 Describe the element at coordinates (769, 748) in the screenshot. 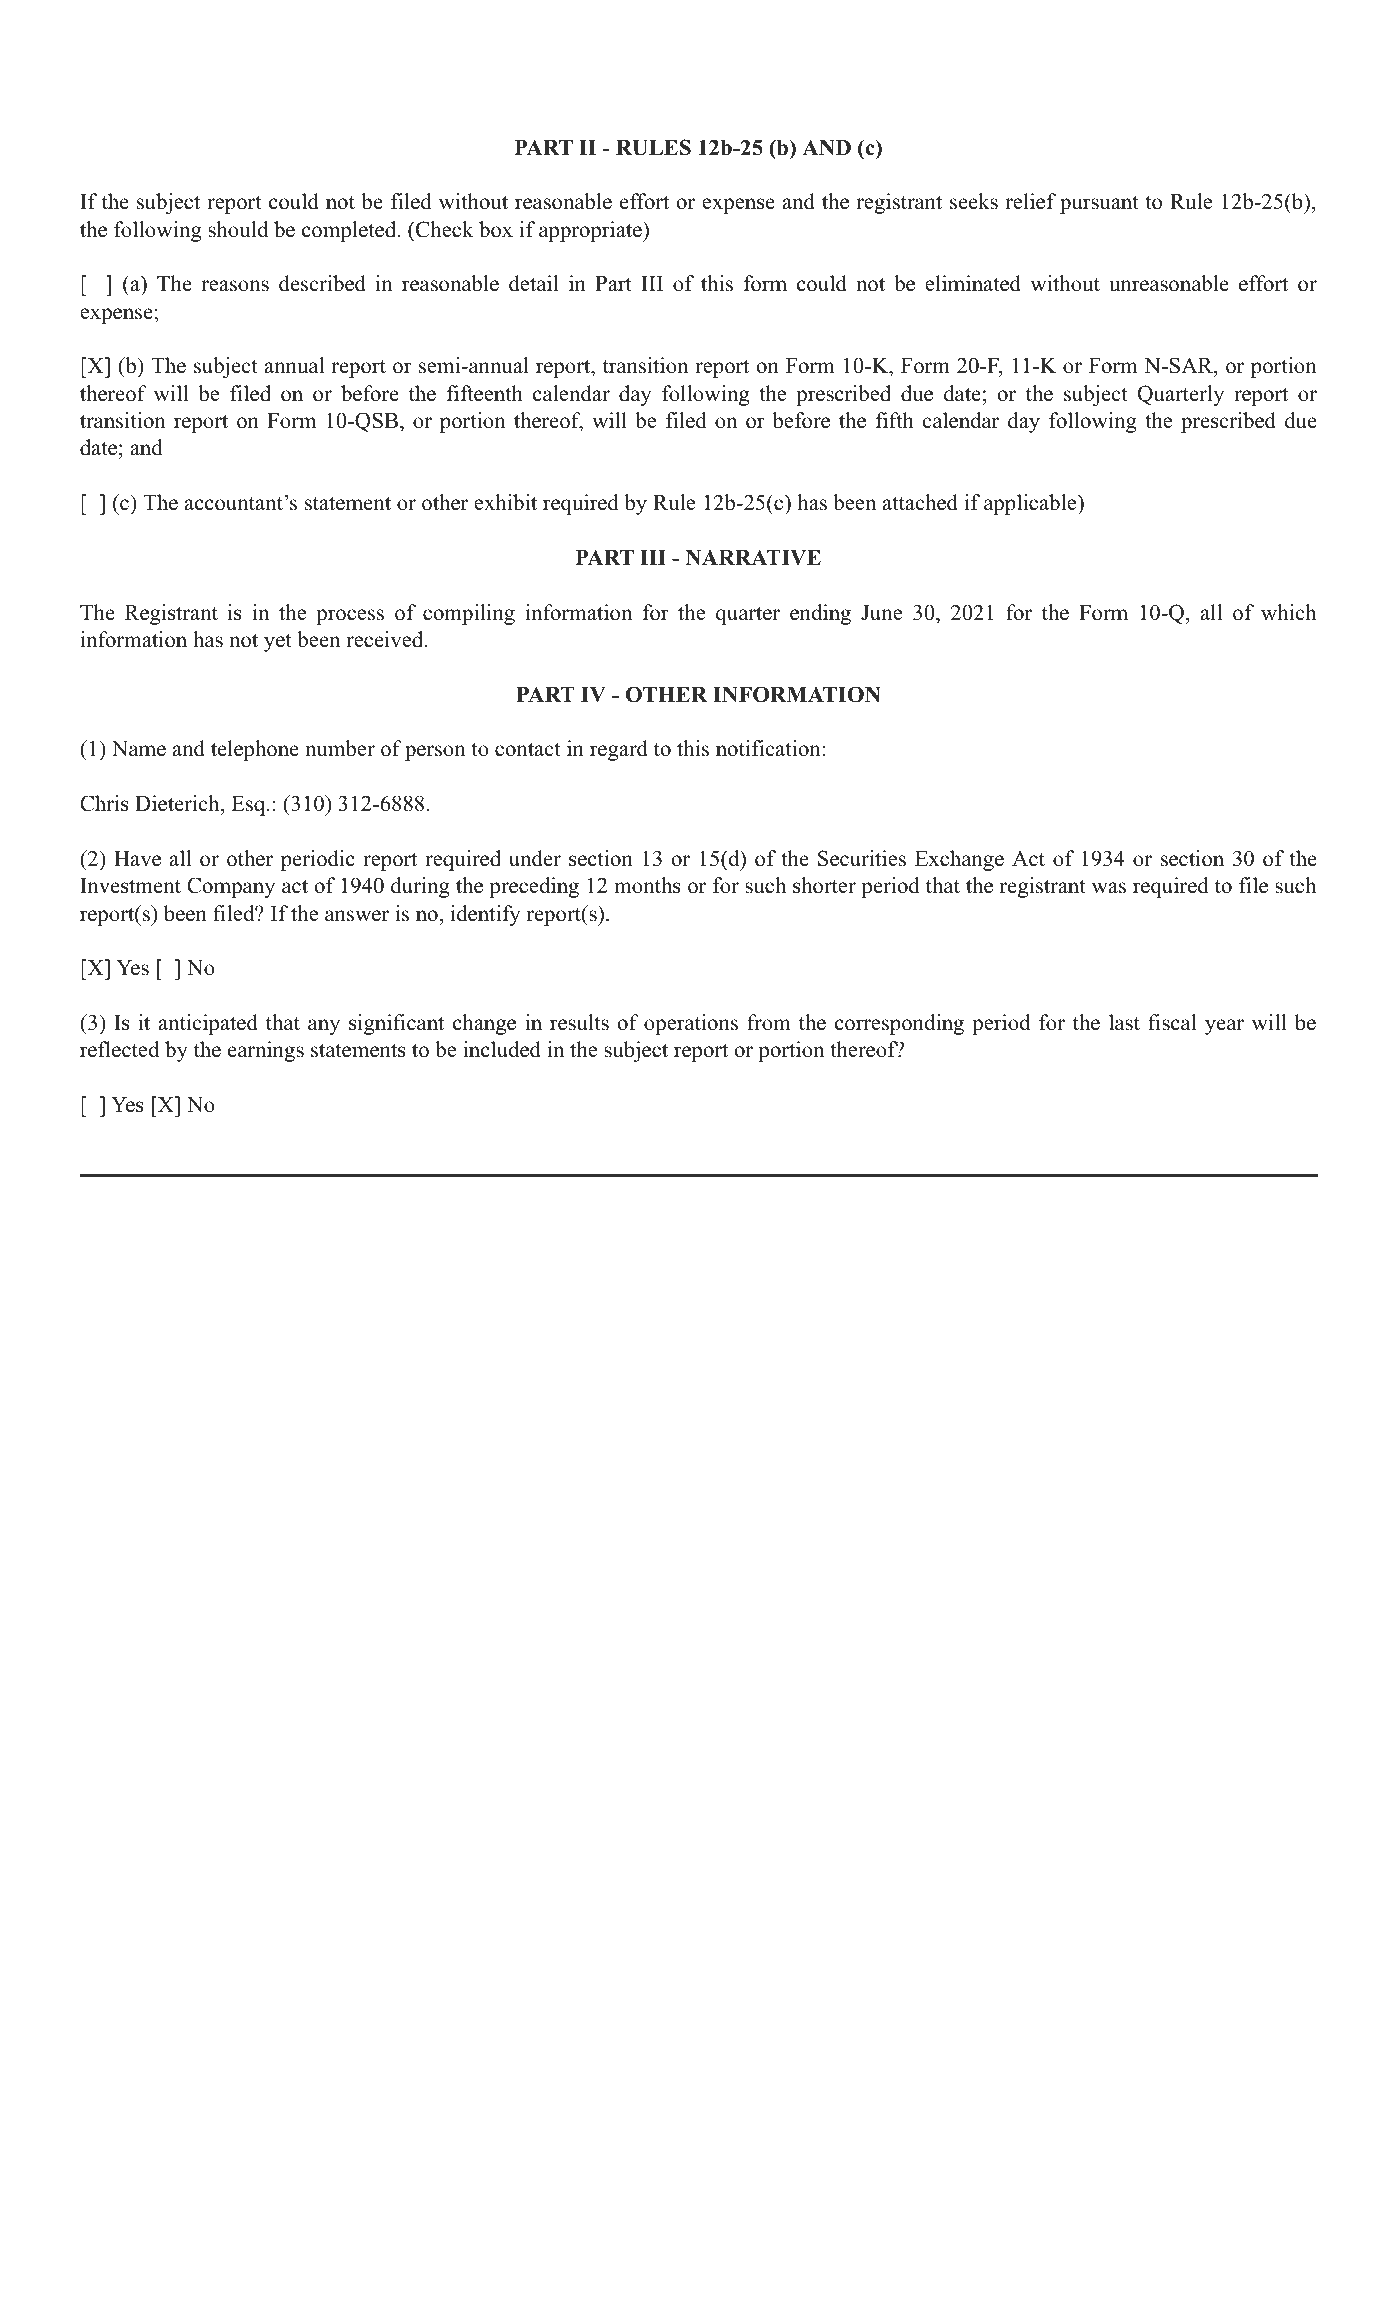

I see `notification` at that location.
